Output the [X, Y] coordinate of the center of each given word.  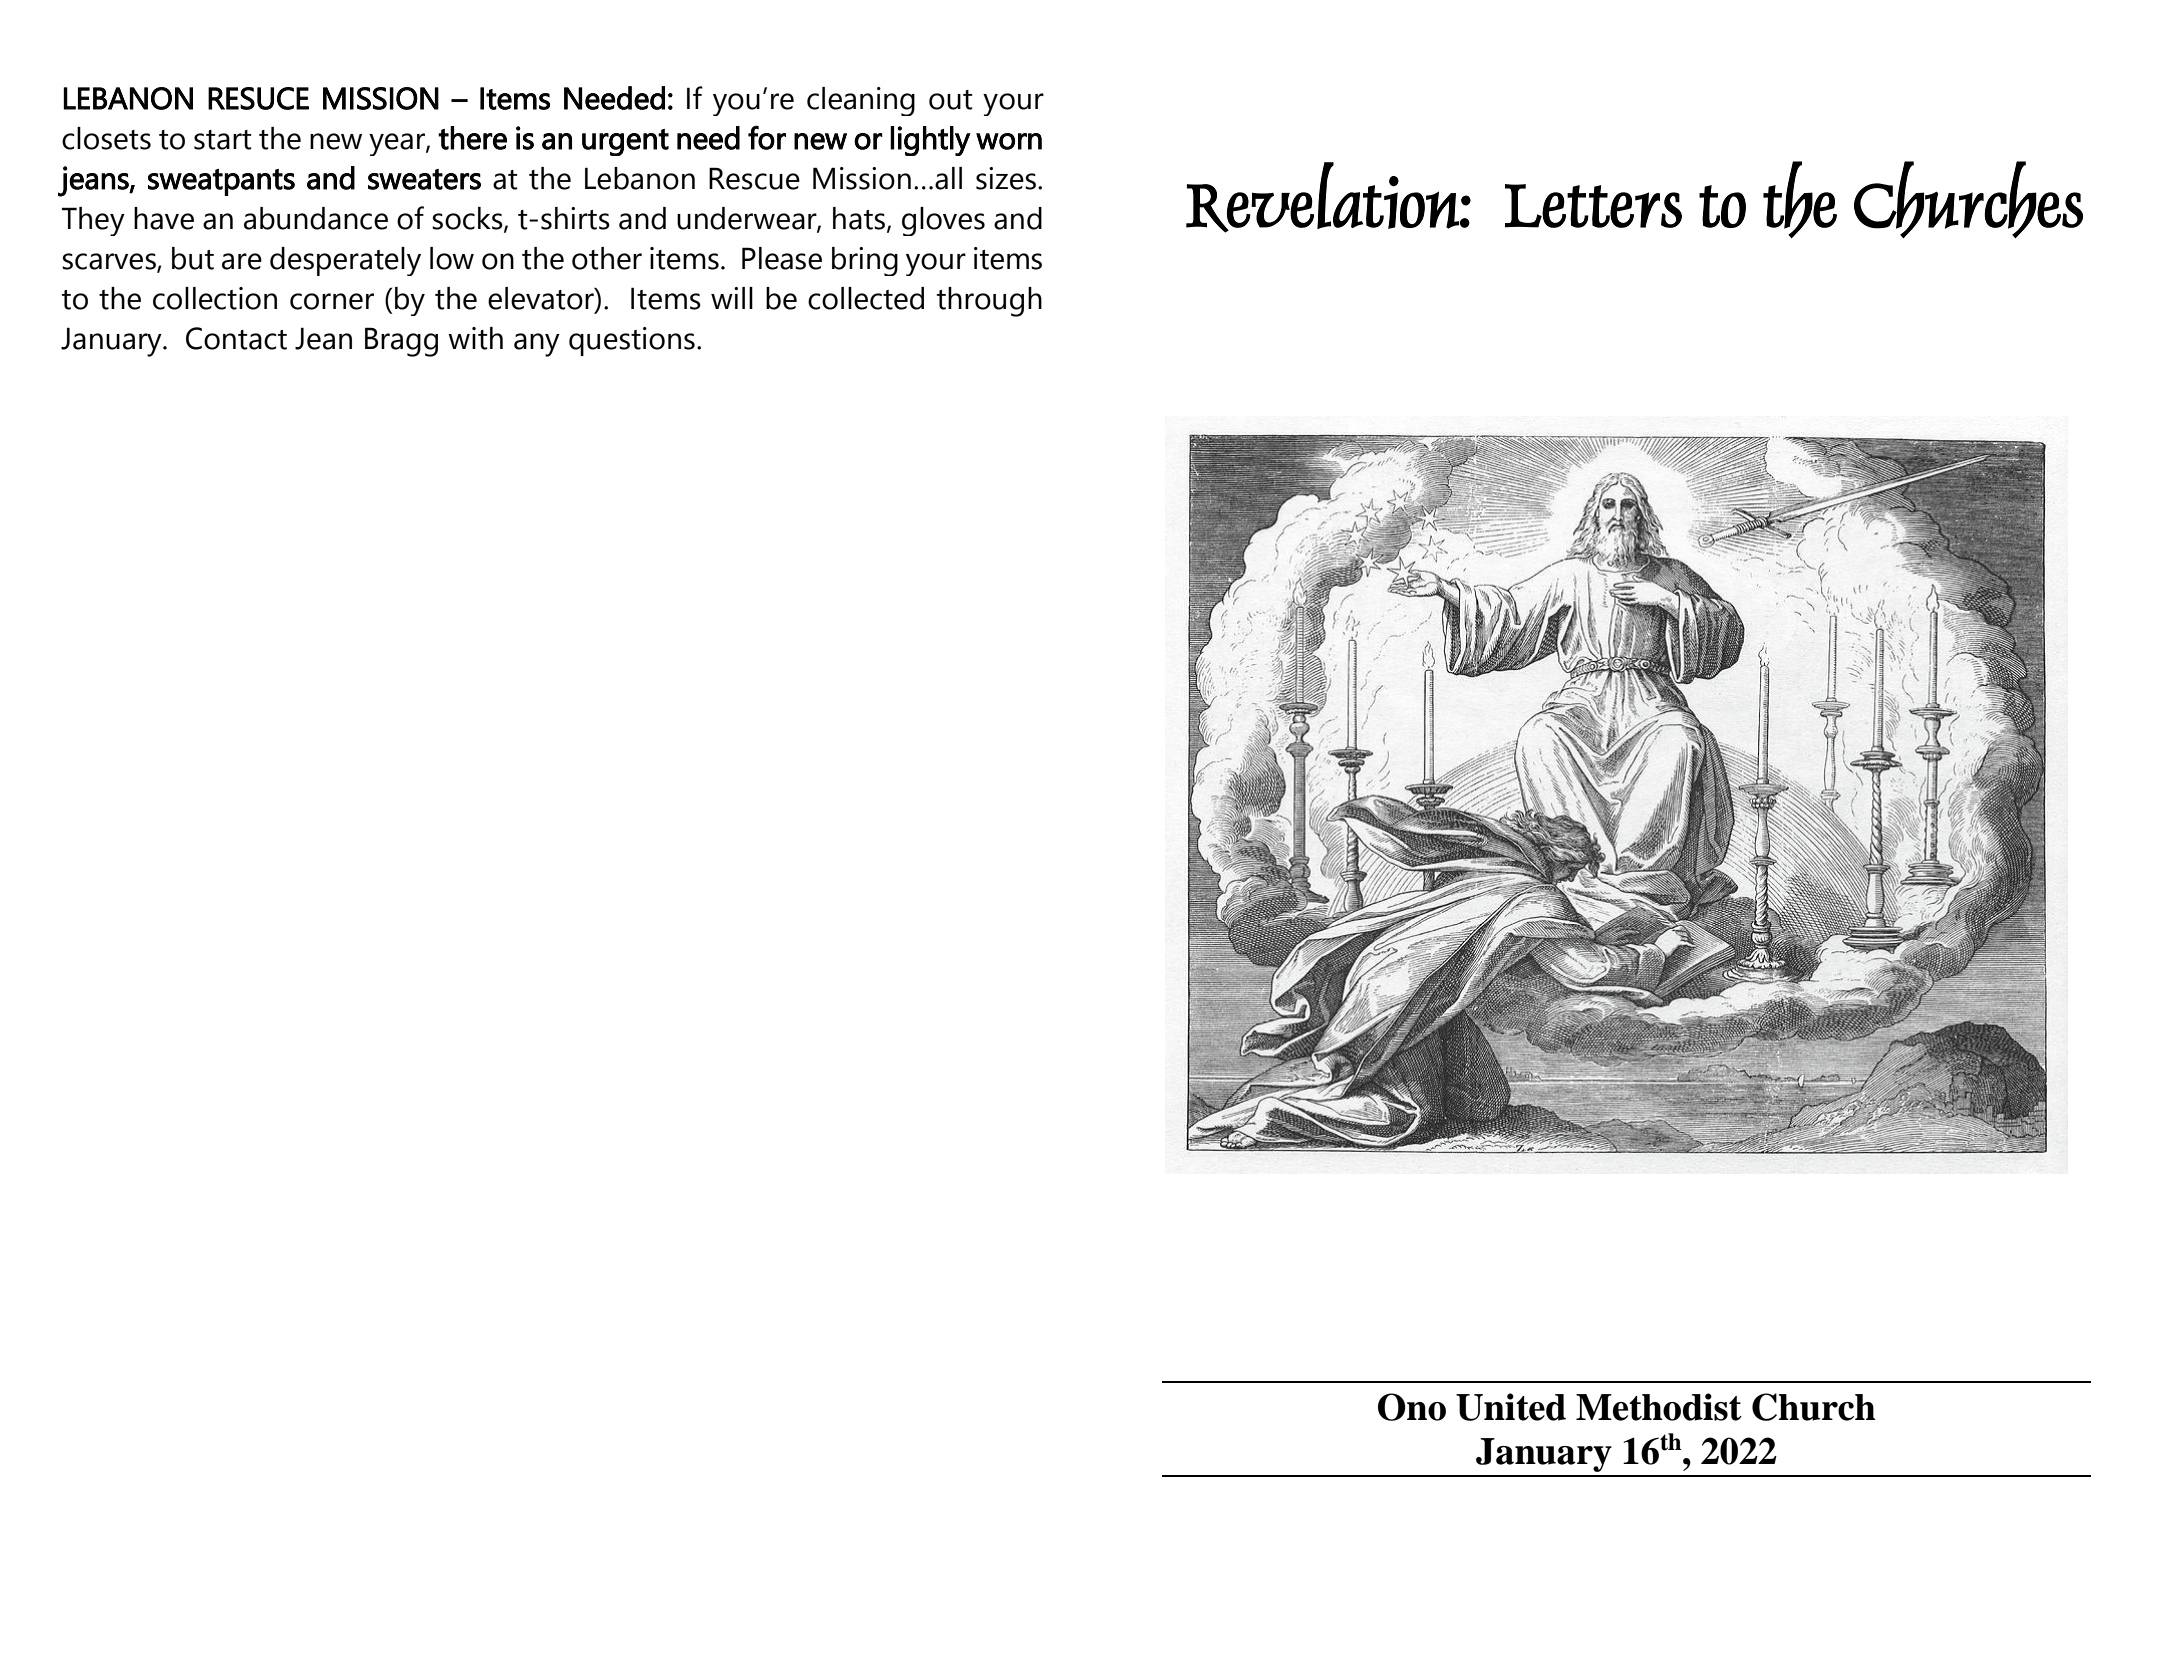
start [223, 140]
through [989, 302]
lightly [930, 141]
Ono [1412, 1407]
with [475, 338]
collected [866, 298]
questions [632, 341]
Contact [236, 338]
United [1511, 1407]
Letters [1593, 206]
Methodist [1659, 1407]
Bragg [401, 342]
